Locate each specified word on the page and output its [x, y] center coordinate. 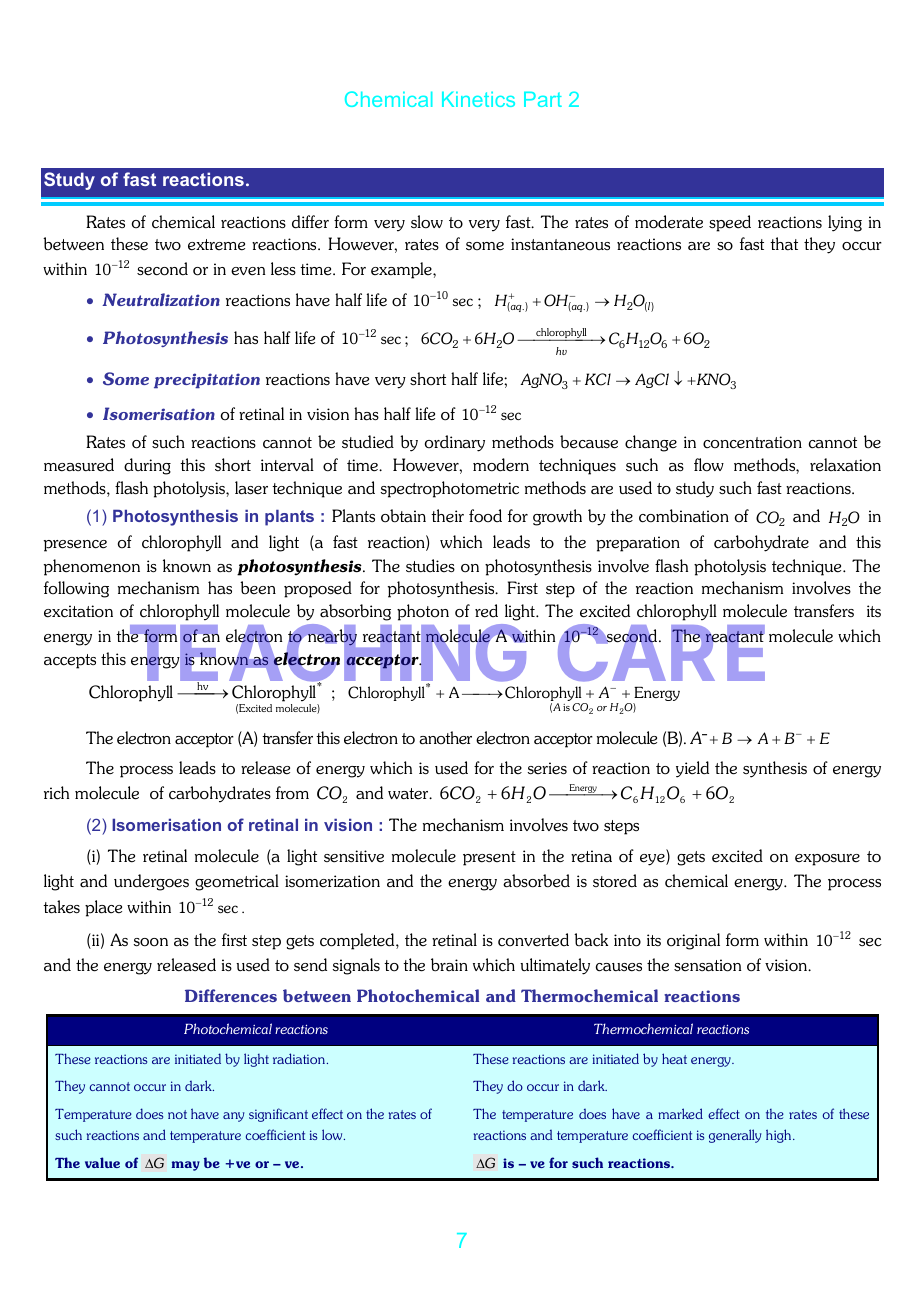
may [186, 1166]
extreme [216, 245]
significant [278, 1115]
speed [730, 223]
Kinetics [478, 99]
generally [735, 1136]
